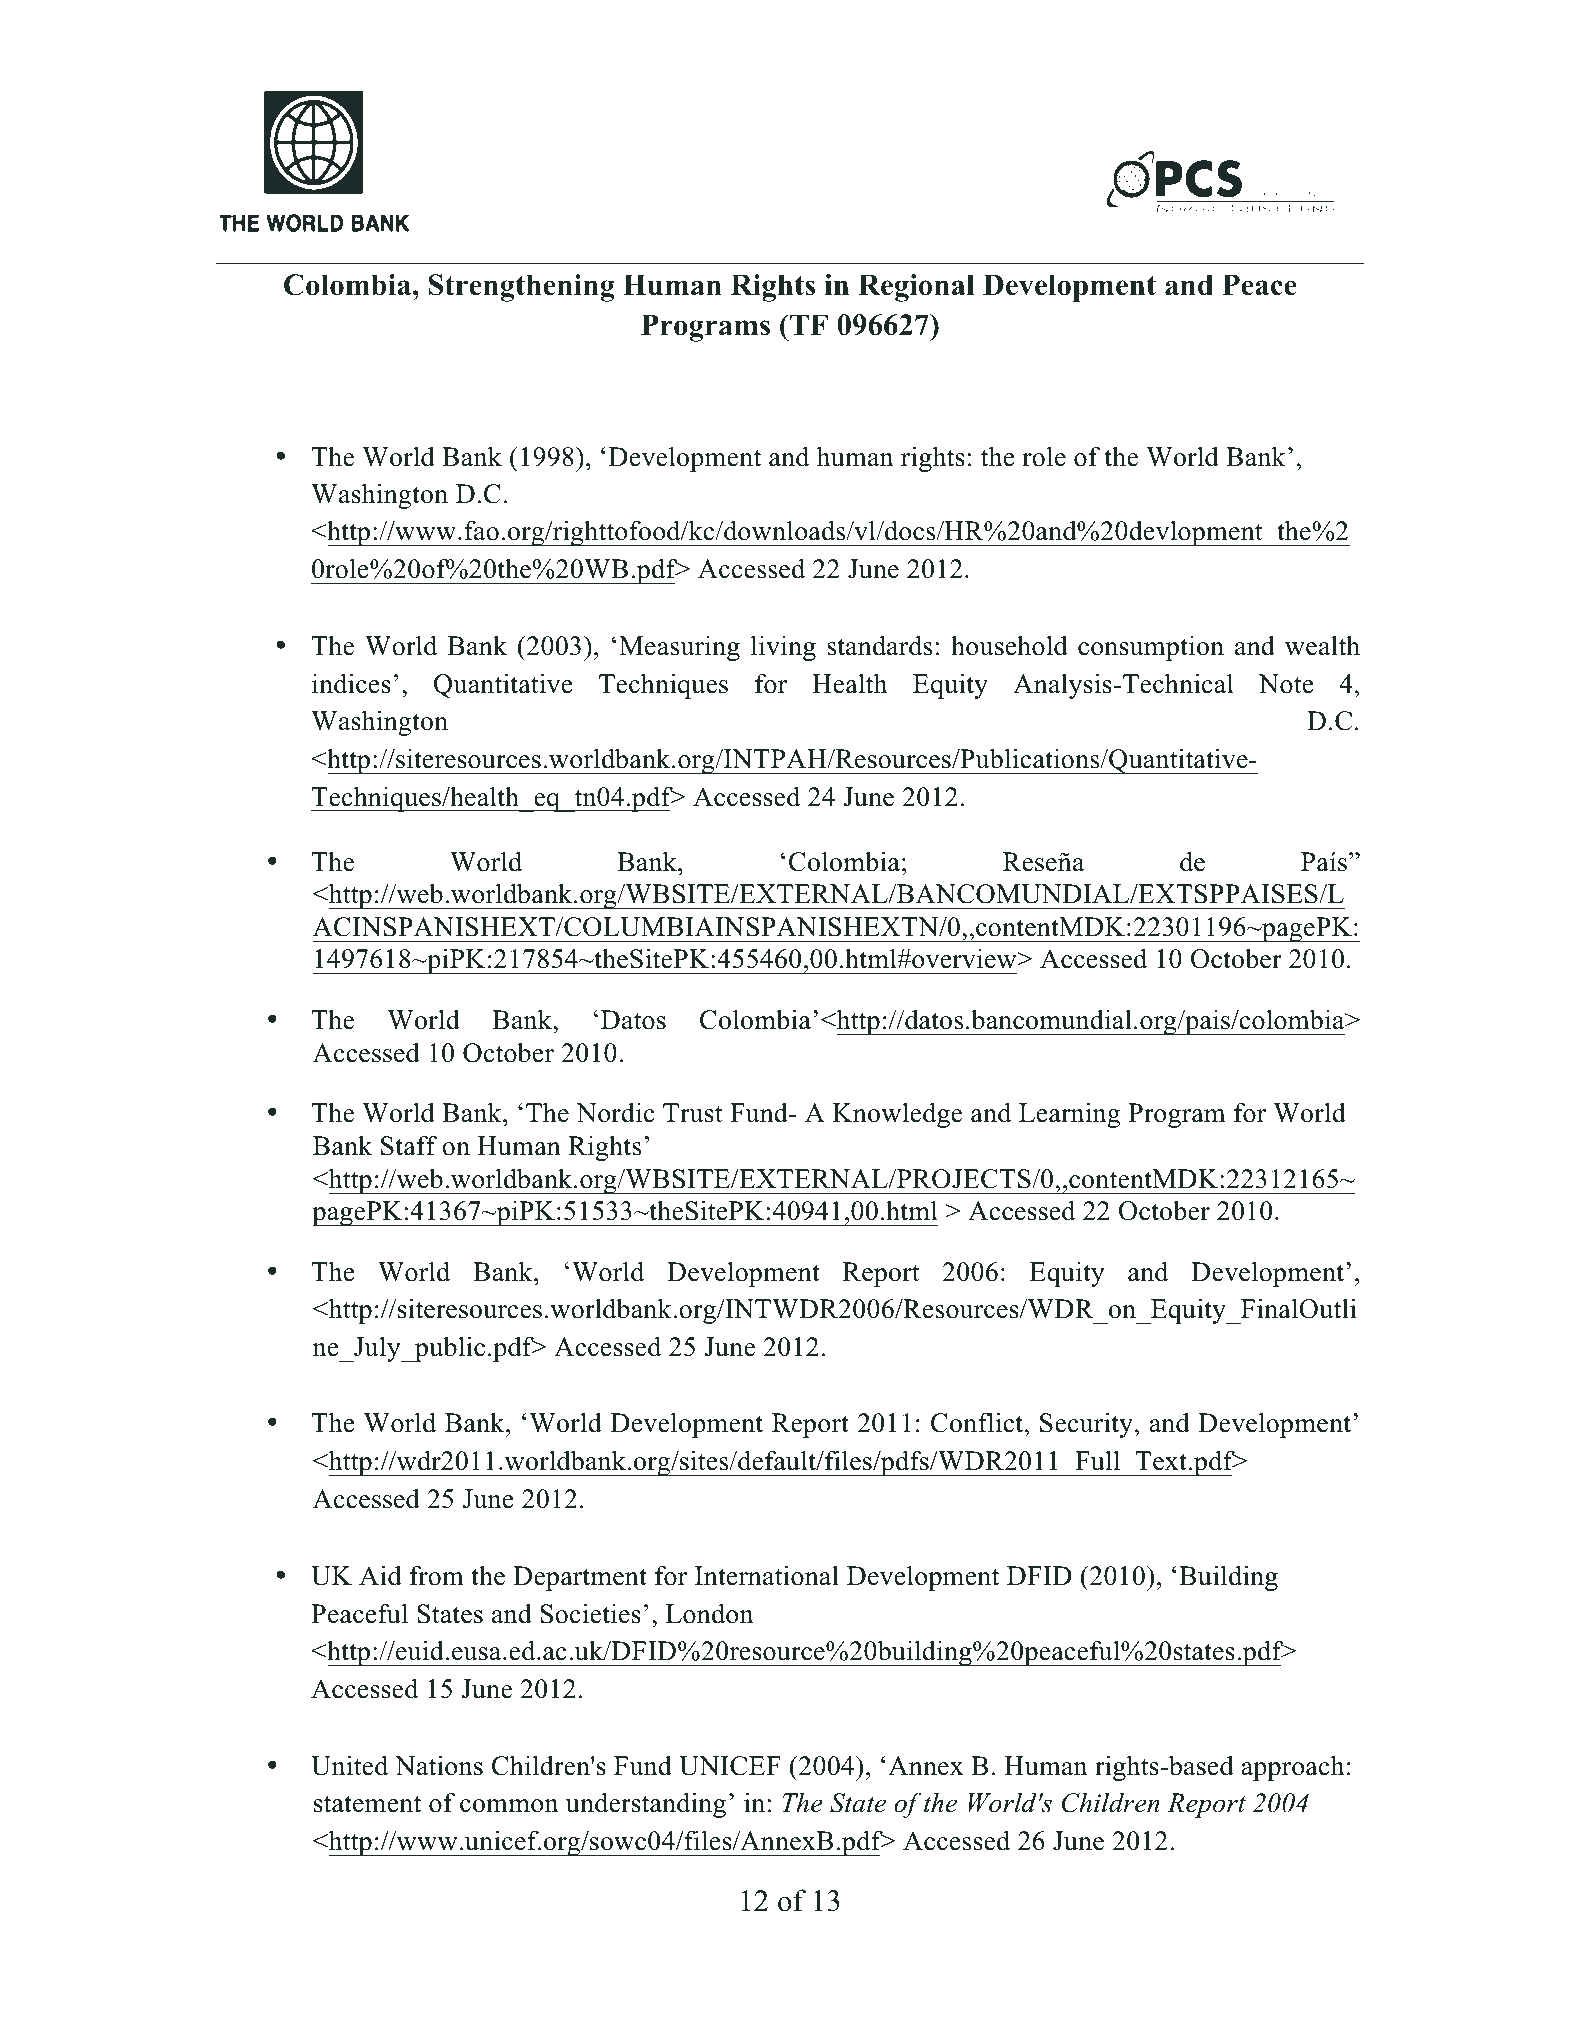 The width and height of the image is (1580, 2044). I want to click on Nations, so click(439, 1765).
